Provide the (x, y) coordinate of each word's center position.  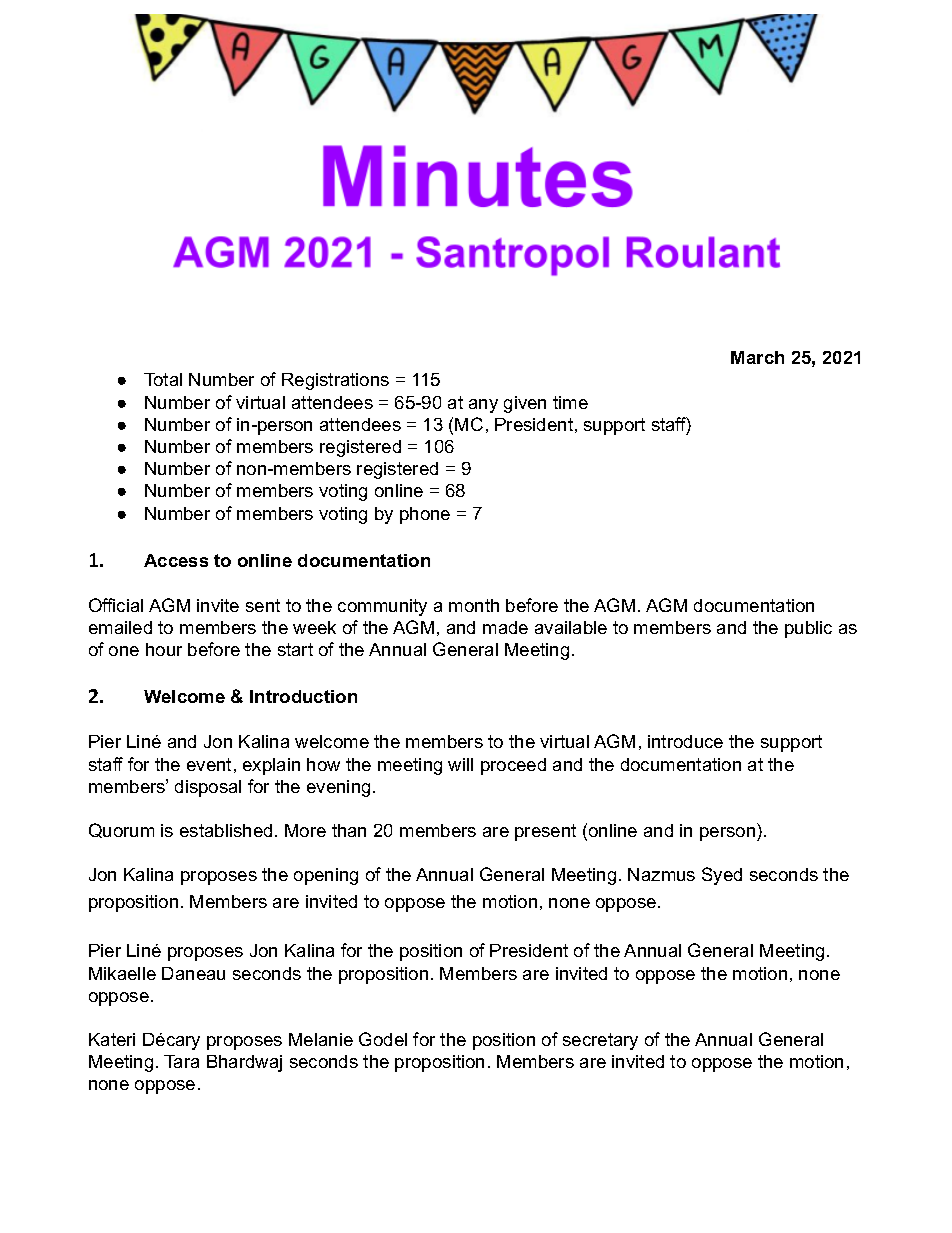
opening (326, 876)
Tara (181, 1061)
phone (425, 515)
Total (163, 379)
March (757, 357)
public (808, 629)
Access (176, 560)
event (209, 764)
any (483, 406)
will (460, 764)
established (226, 830)
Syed (722, 876)
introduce (685, 741)
